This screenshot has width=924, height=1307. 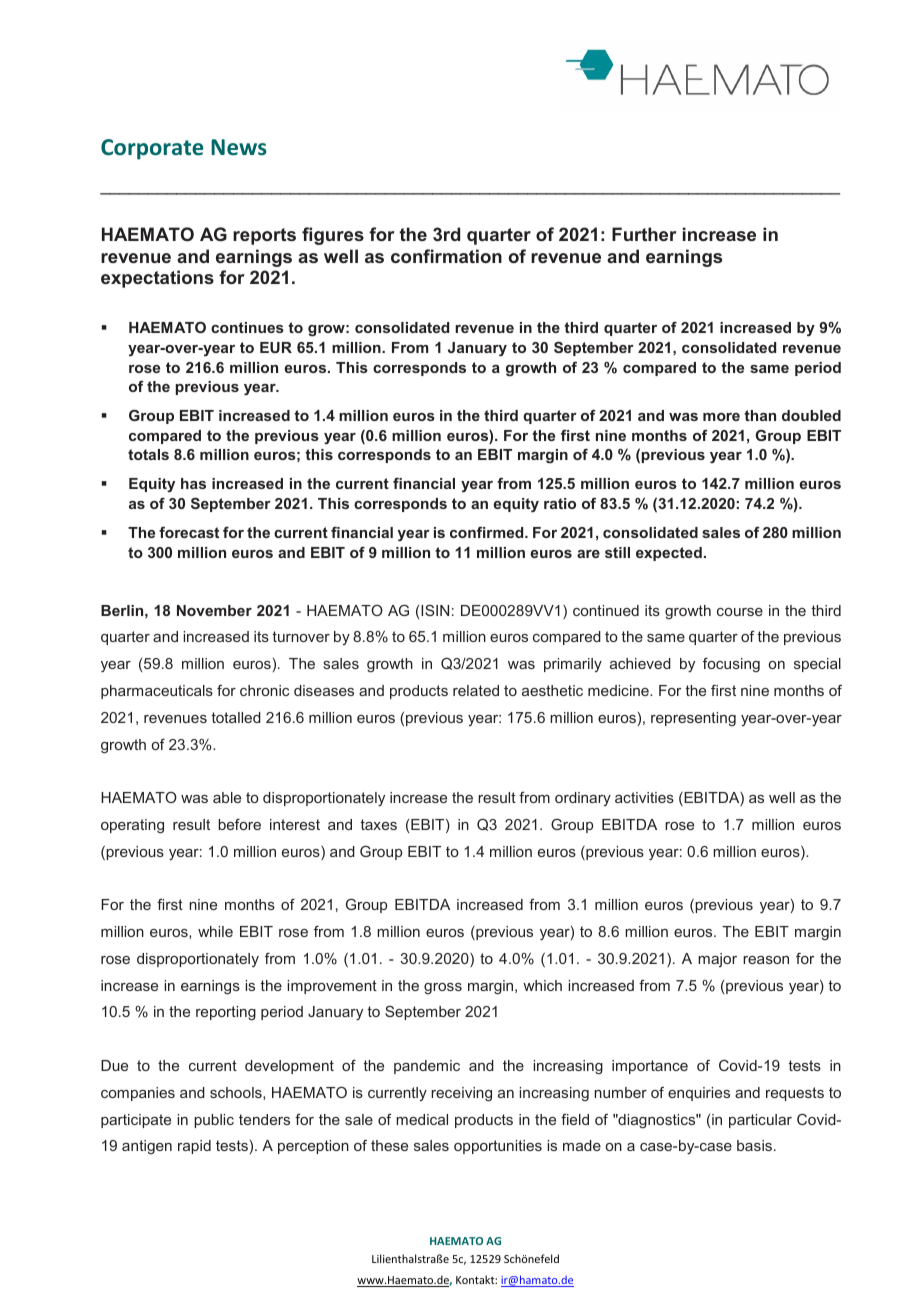 What do you see at coordinates (239, 147) in the screenshot?
I see `News` at bounding box center [239, 147].
